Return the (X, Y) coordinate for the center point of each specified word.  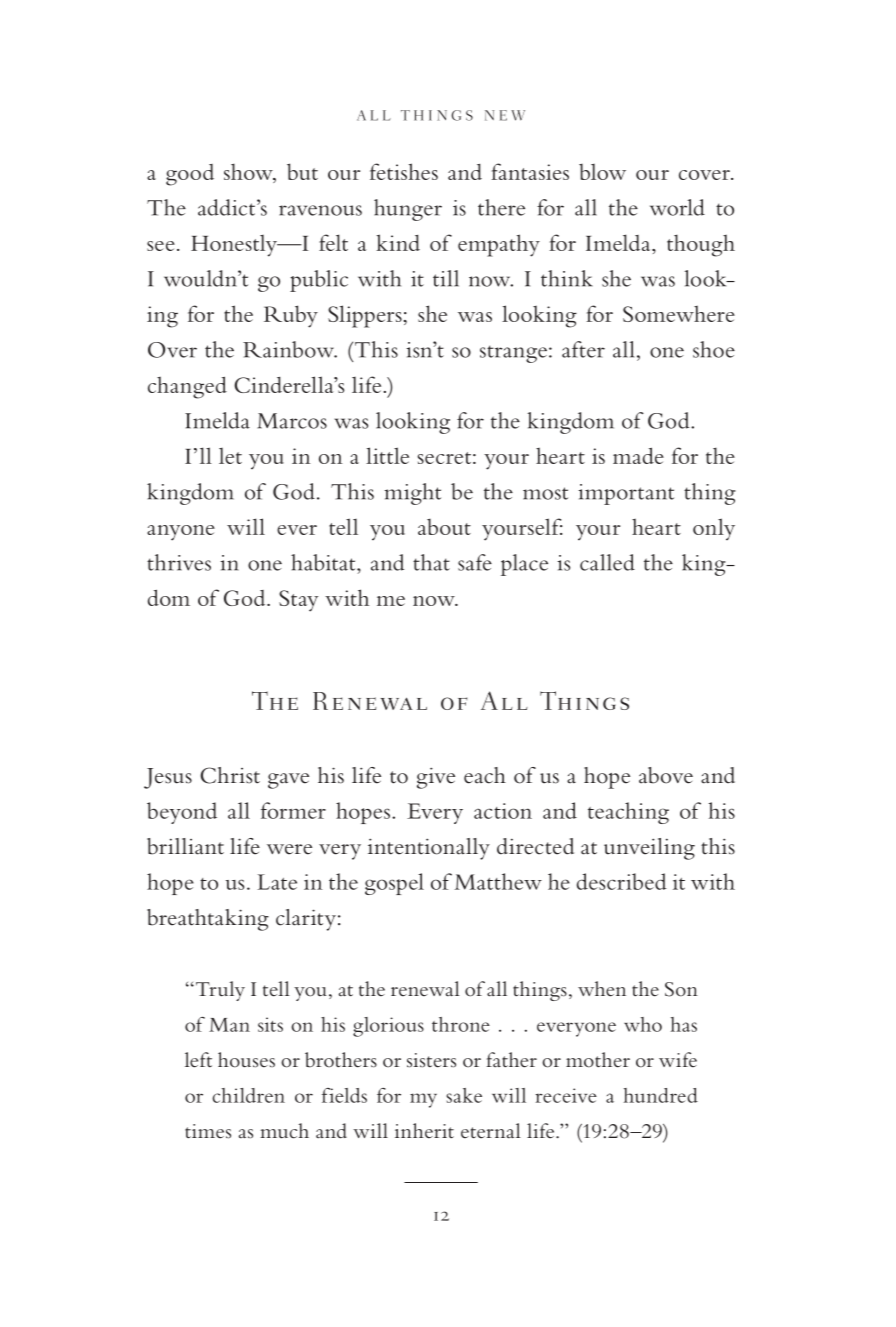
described (622, 881)
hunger (408, 210)
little (387, 455)
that (431, 562)
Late (277, 882)
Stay (298, 601)
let (230, 456)
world (677, 207)
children (248, 1095)
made (638, 455)
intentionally (429, 849)
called (607, 562)
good (190, 175)
